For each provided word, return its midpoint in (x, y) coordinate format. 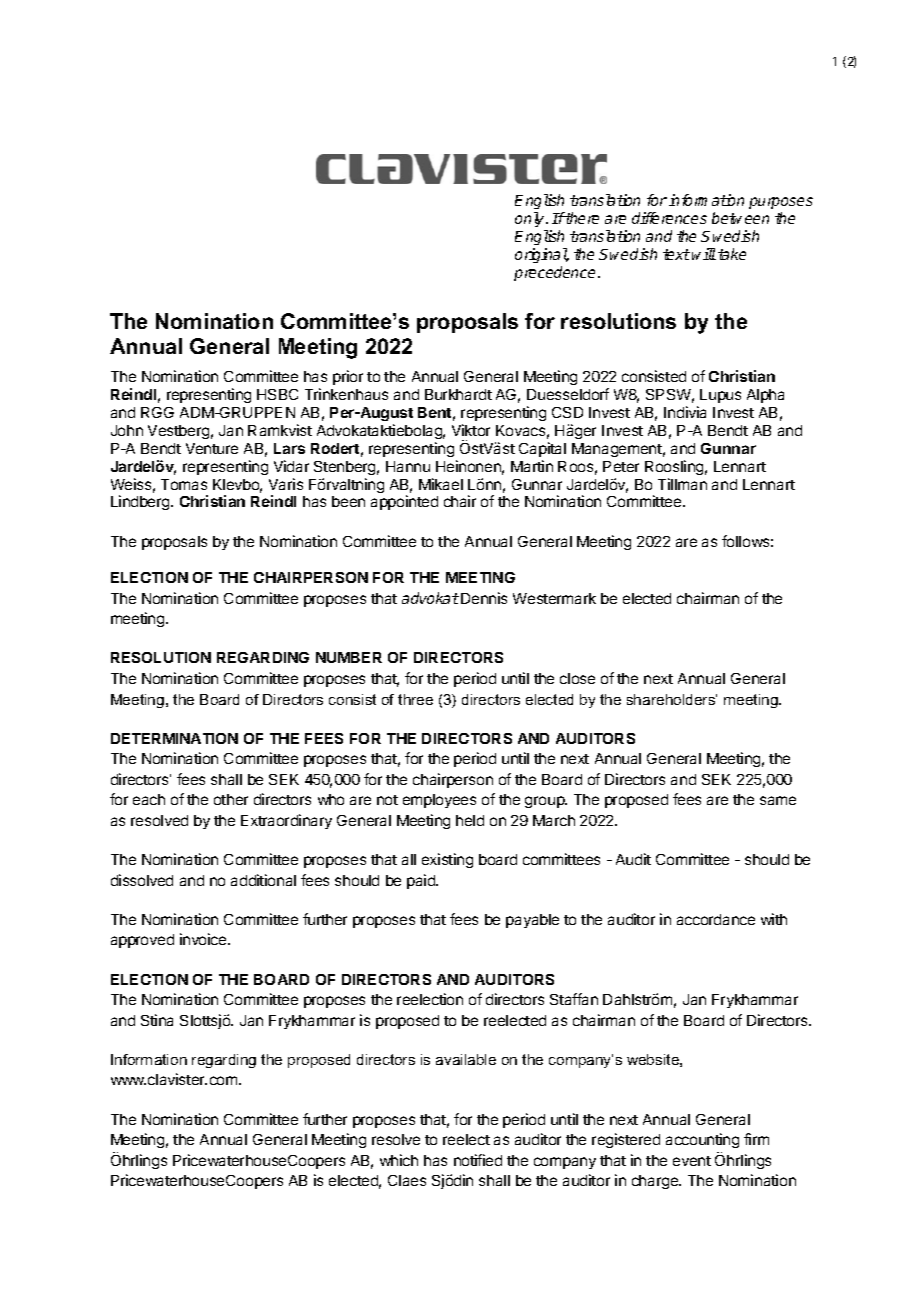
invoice (204, 939)
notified (478, 1160)
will (704, 254)
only (531, 219)
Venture (212, 448)
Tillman (682, 484)
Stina (157, 1020)
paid (422, 881)
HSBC (277, 394)
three (415, 699)
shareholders (672, 699)
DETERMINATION (174, 738)
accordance (716, 919)
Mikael (441, 484)
